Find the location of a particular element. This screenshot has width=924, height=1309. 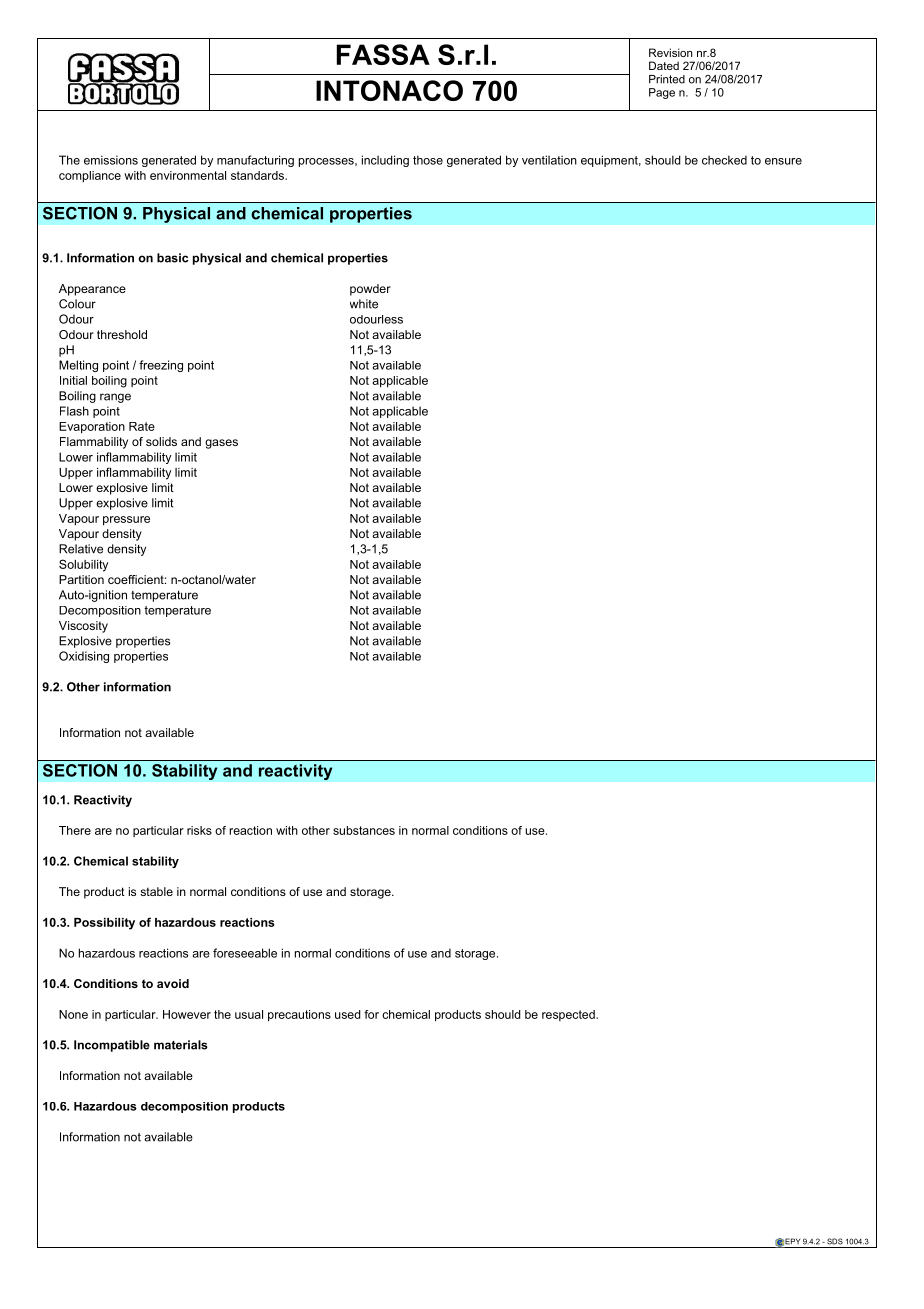

white is located at coordinates (364, 304).
